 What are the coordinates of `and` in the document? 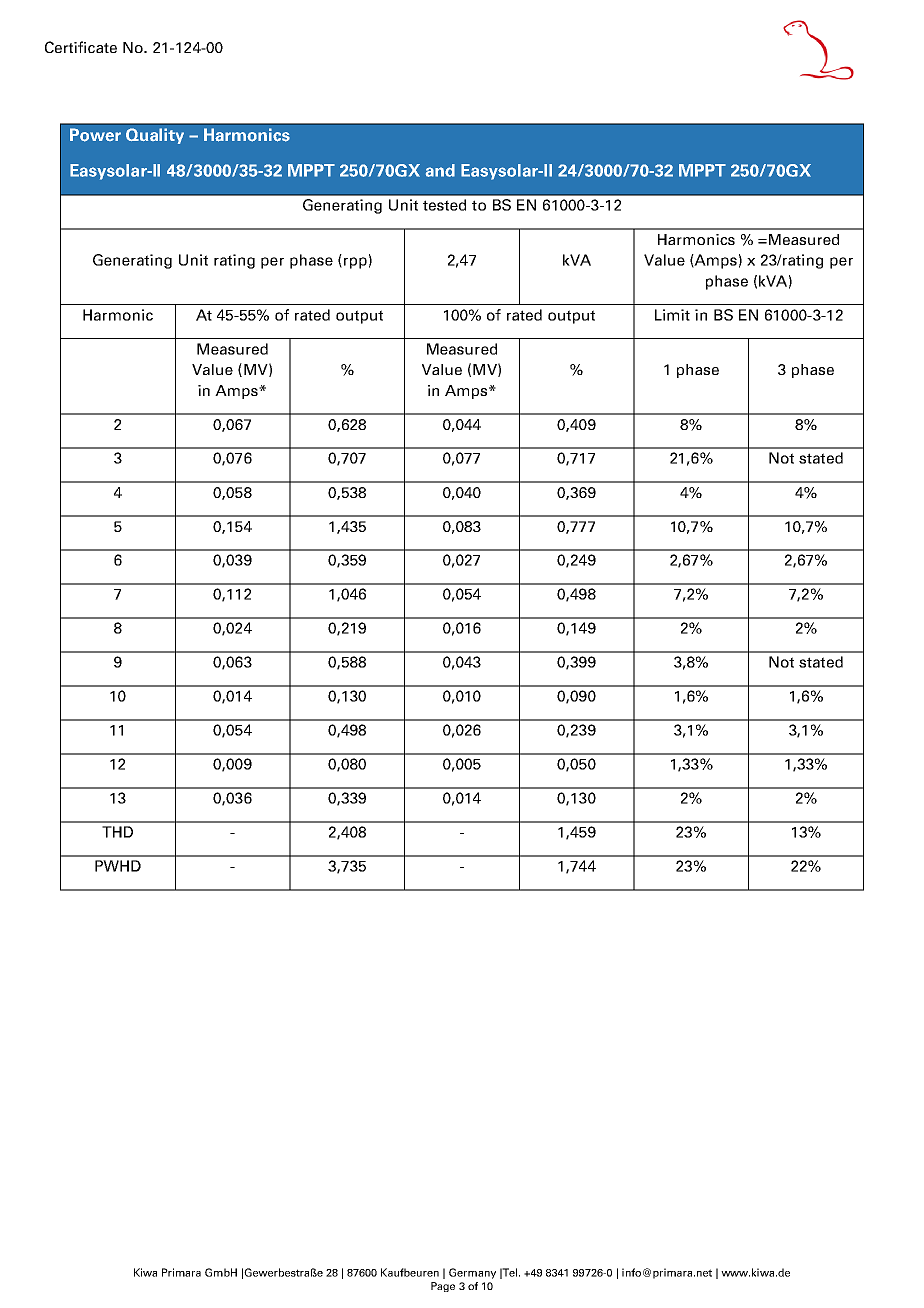 It's located at (440, 170).
